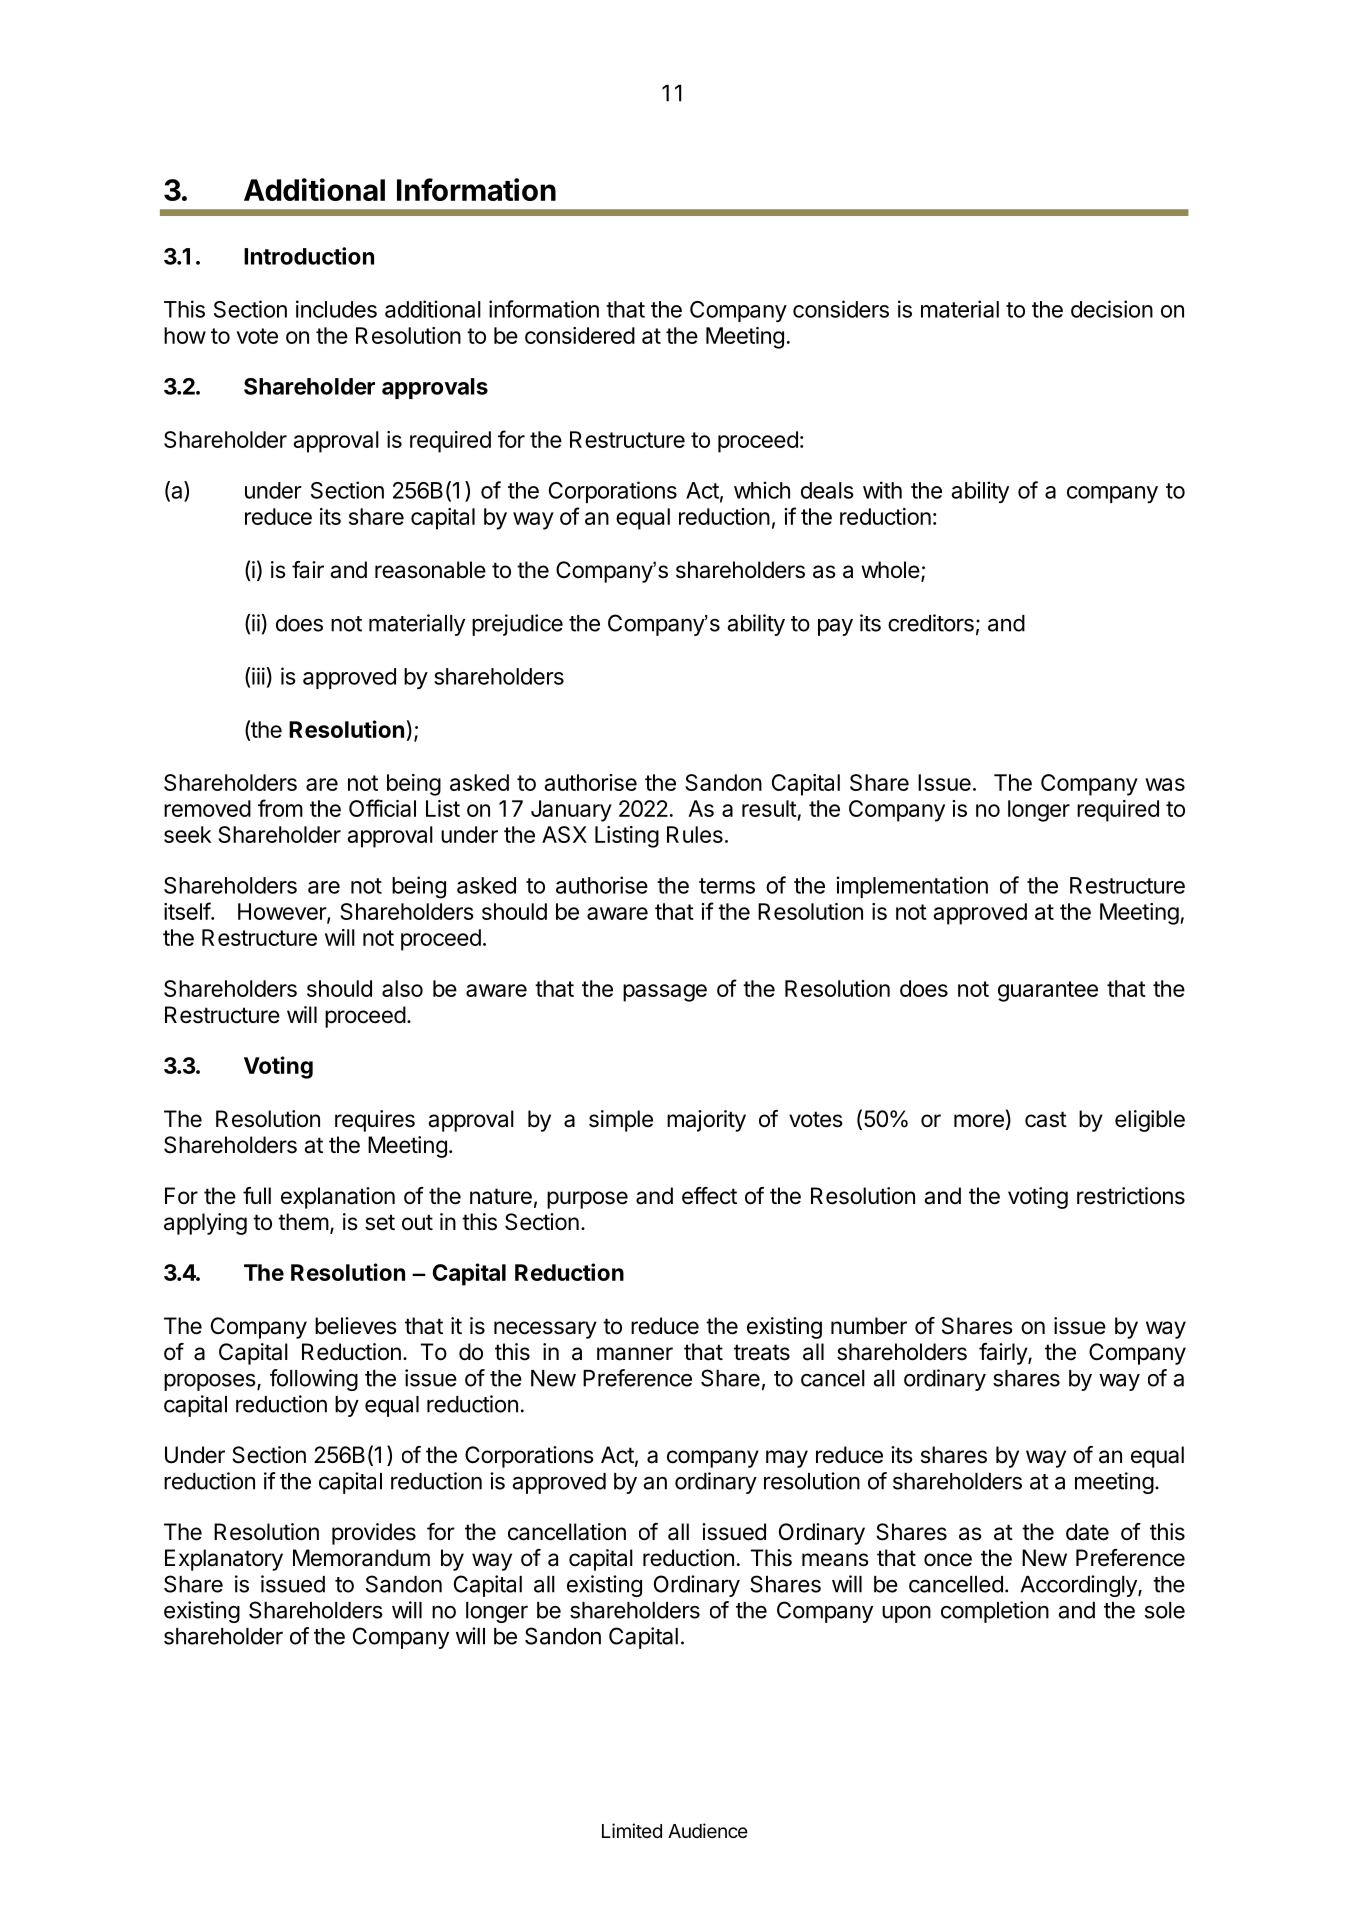 The width and height of the screenshot is (1348, 1906). What do you see at coordinates (280, 808) in the screenshot?
I see `from` at bounding box center [280, 808].
